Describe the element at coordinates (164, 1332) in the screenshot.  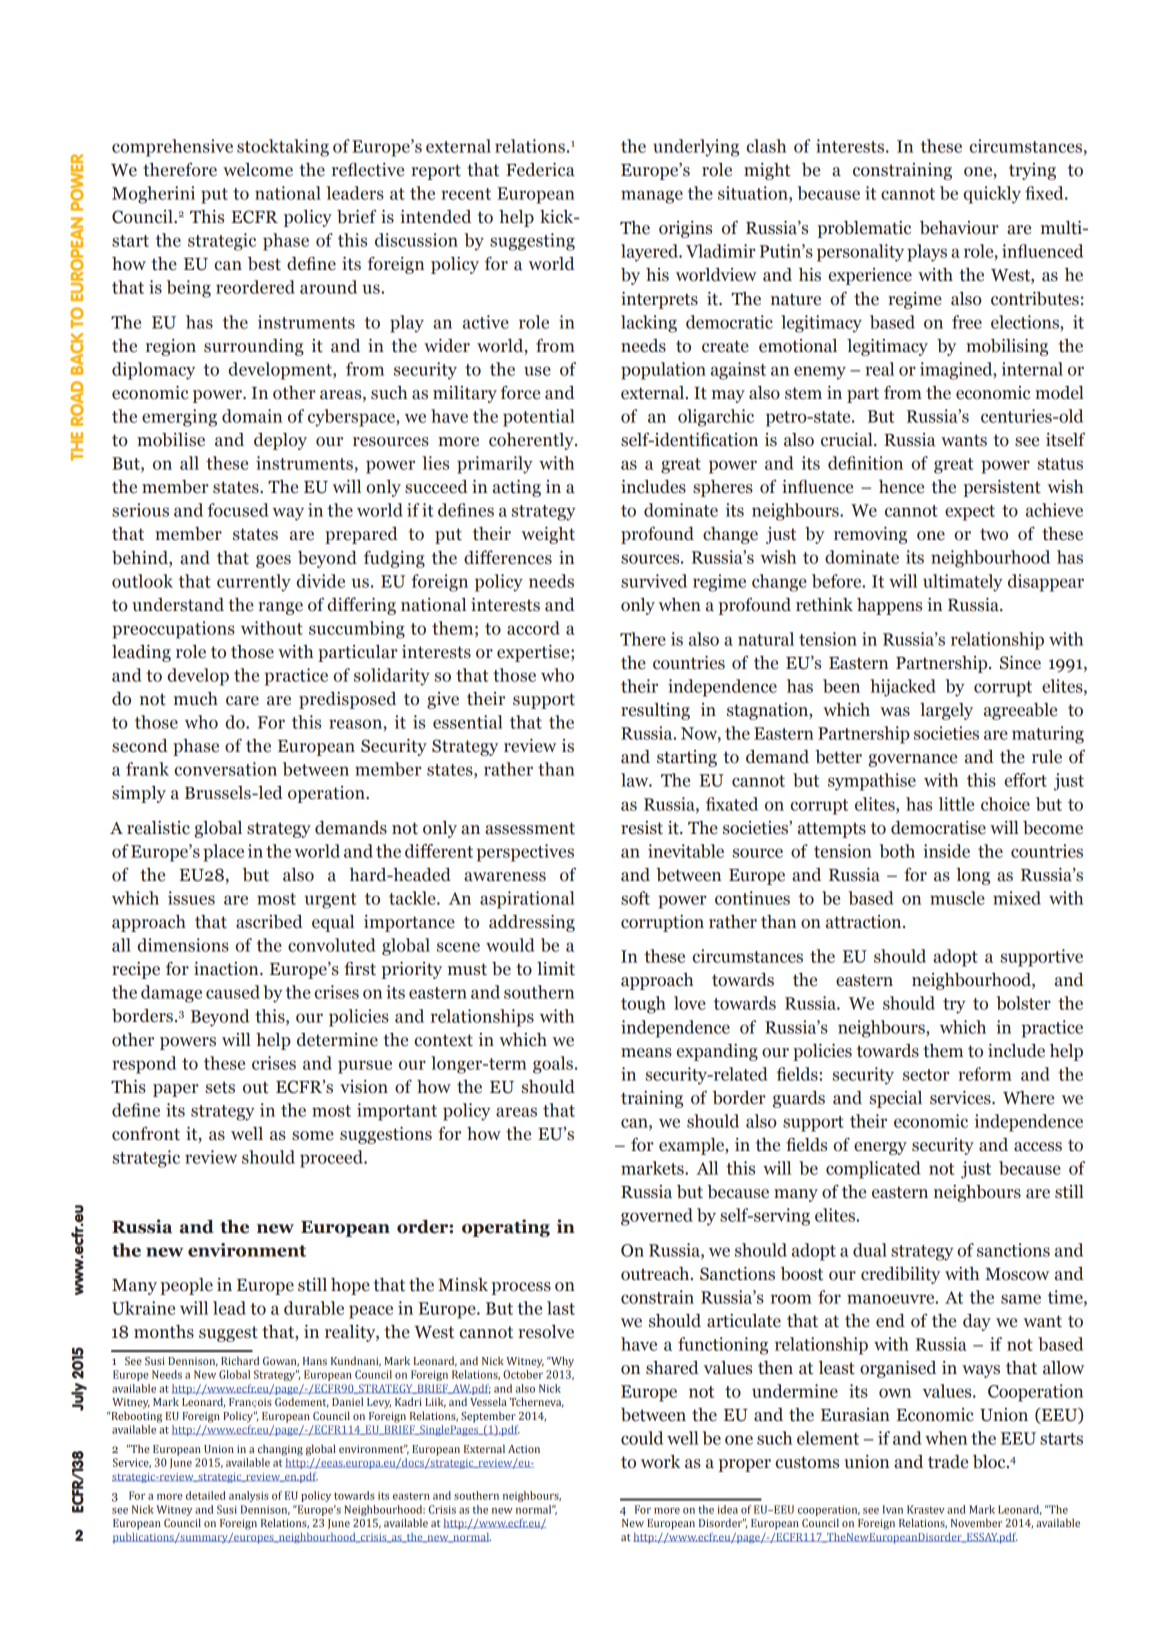
I see `months` at that location.
